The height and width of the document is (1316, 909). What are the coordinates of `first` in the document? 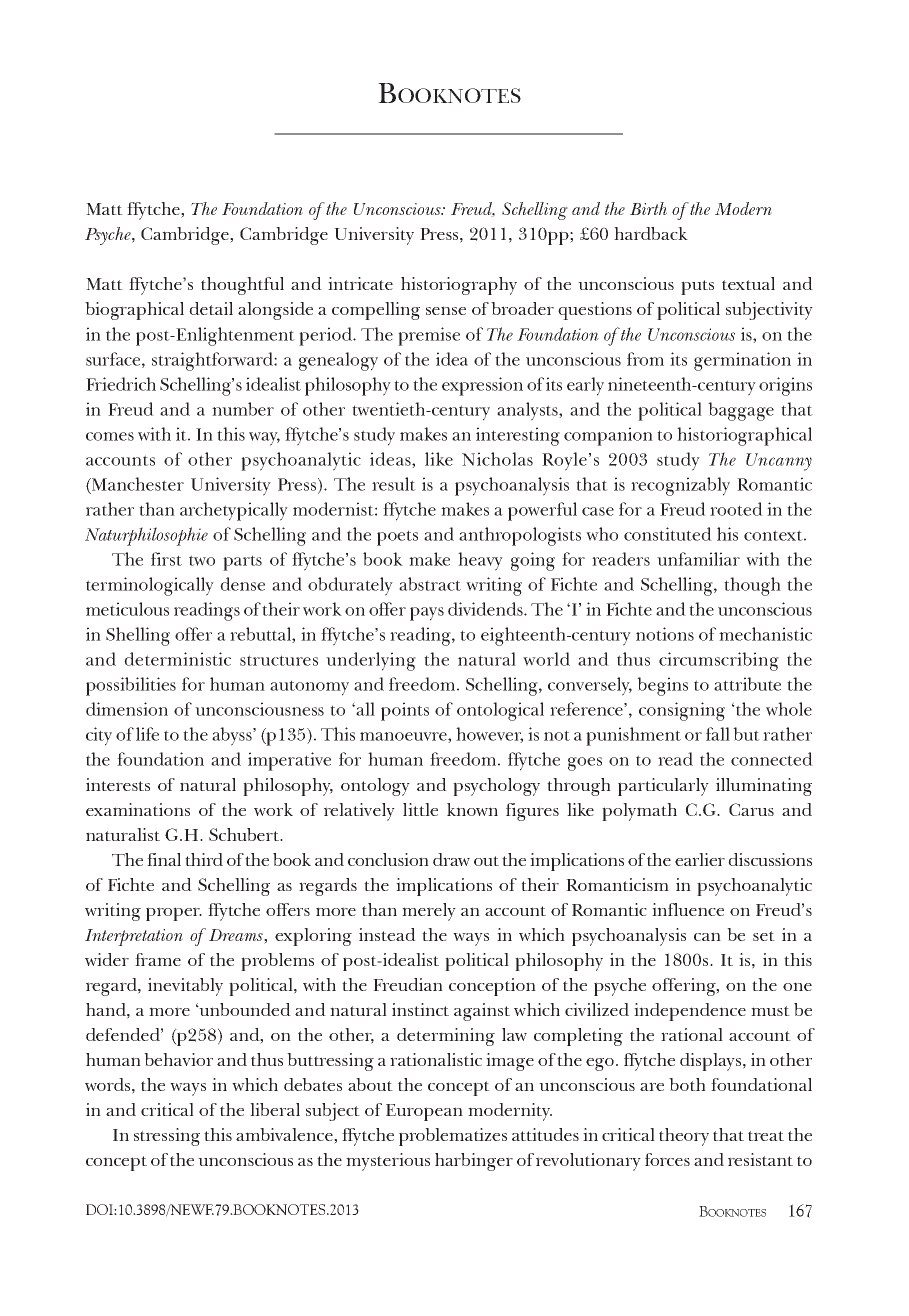 It's located at (166, 559).
